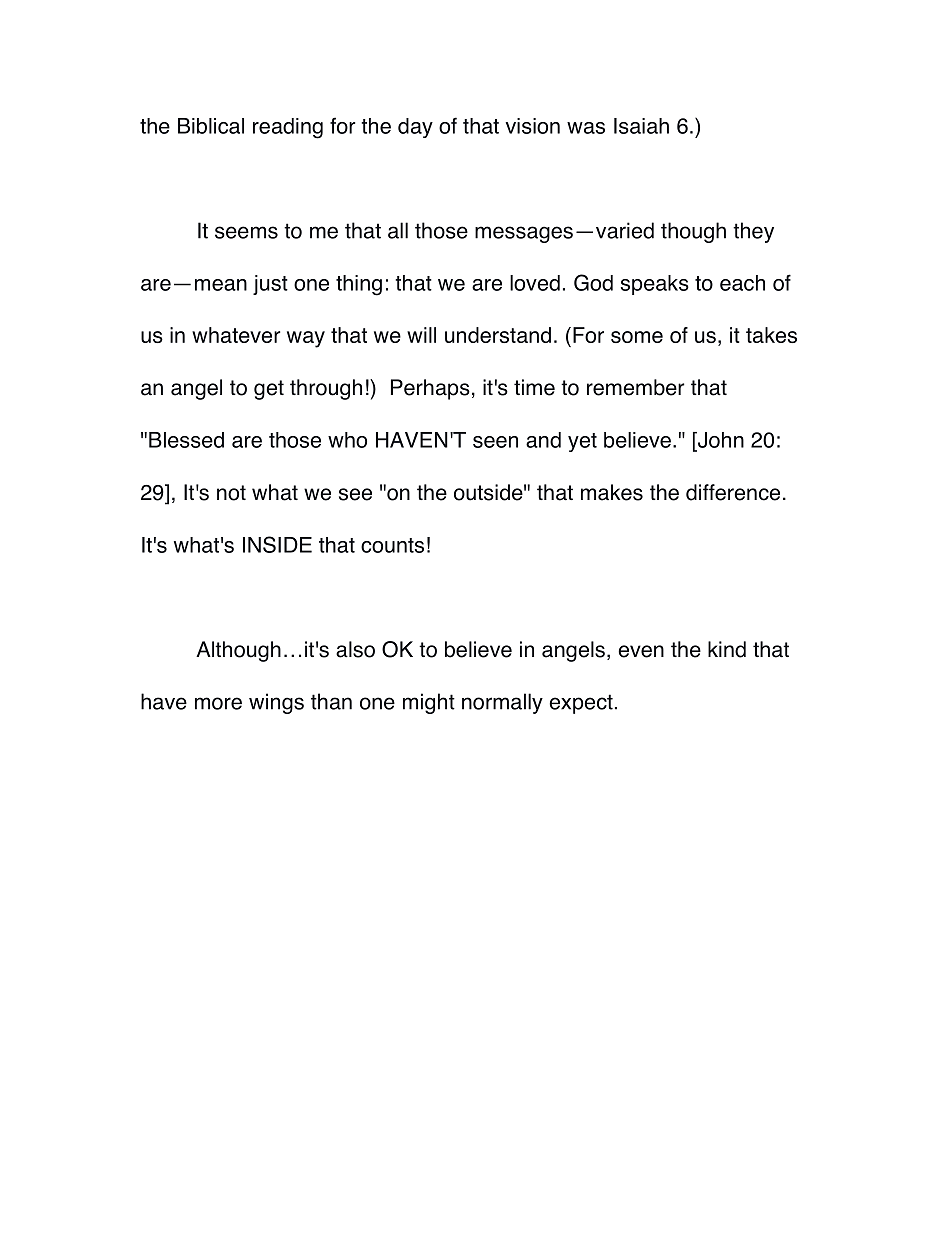 This screenshot has height=1233, width=952. I want to click on difference, so click(733, 492).
